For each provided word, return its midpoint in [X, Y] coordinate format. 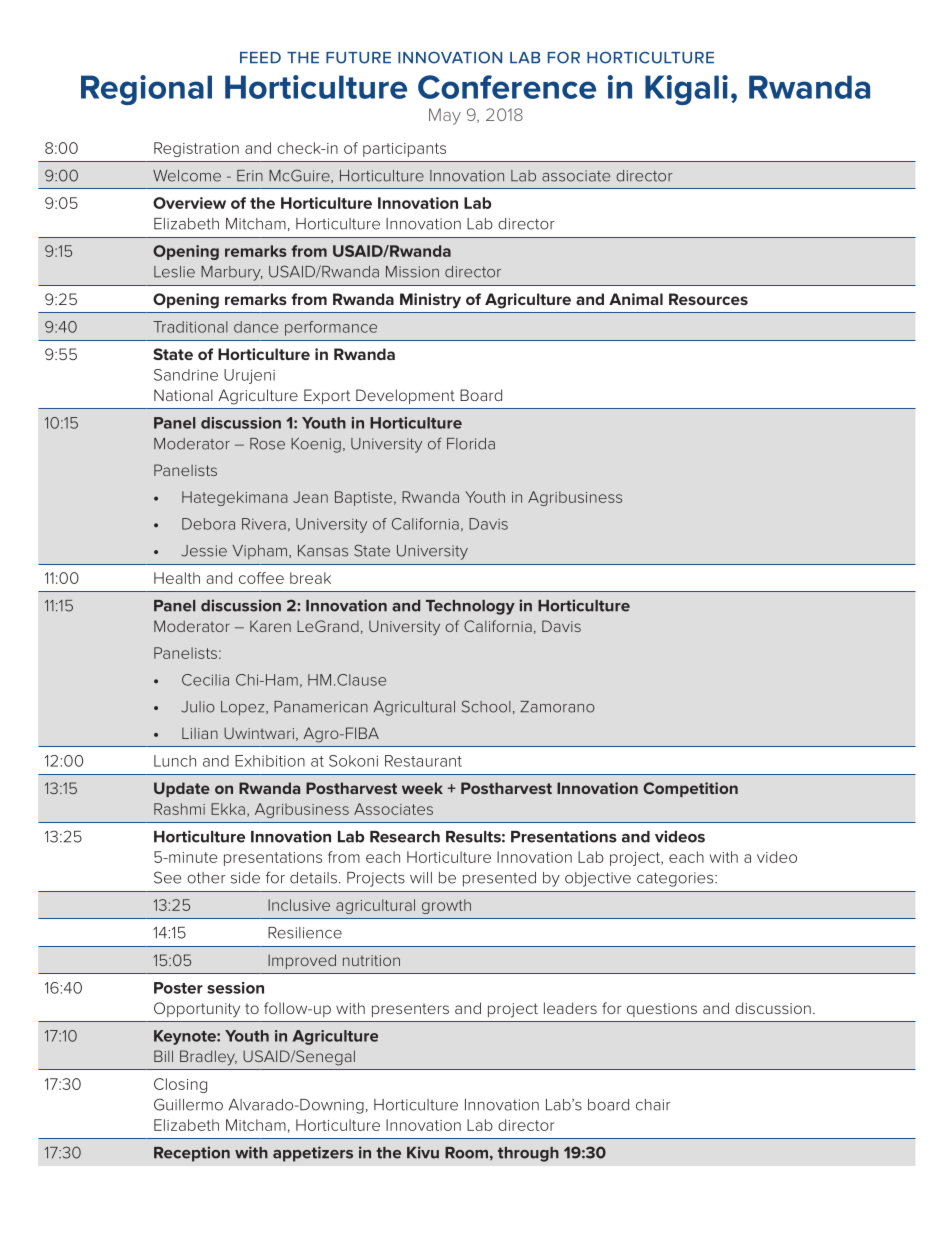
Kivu [423, 1152]
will [421, 877]
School [486, 706]
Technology [470, 607]
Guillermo [188, 1104]
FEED [260, 57]
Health [177, 578]
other [206, 878]
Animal [636, 299]
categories [676, 879]
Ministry [430, 301]
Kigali [686, 90]
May [445, 116]
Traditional [190, 327]
